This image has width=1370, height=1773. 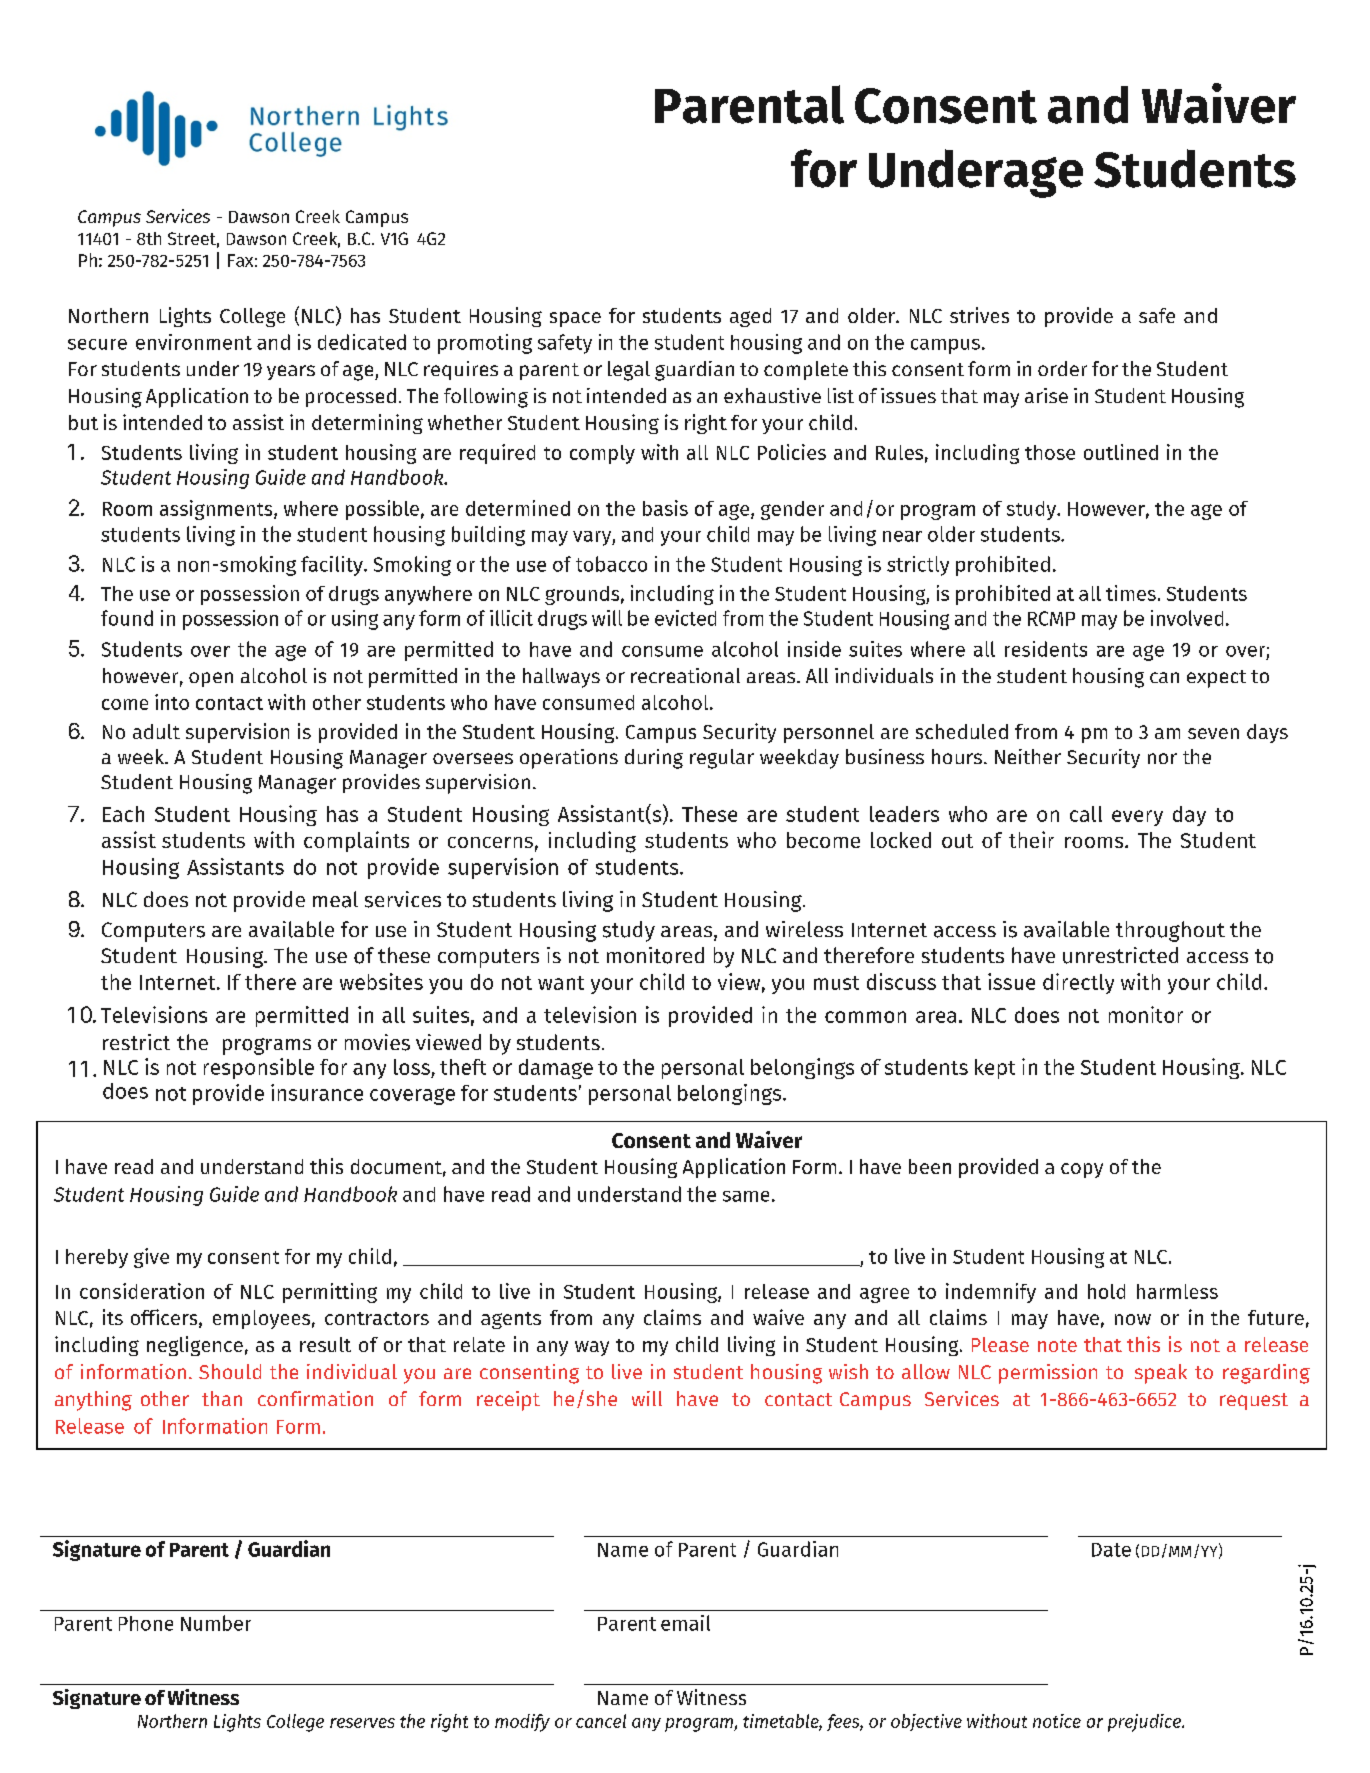 I want to click on open, so click(x=211, y=679).
